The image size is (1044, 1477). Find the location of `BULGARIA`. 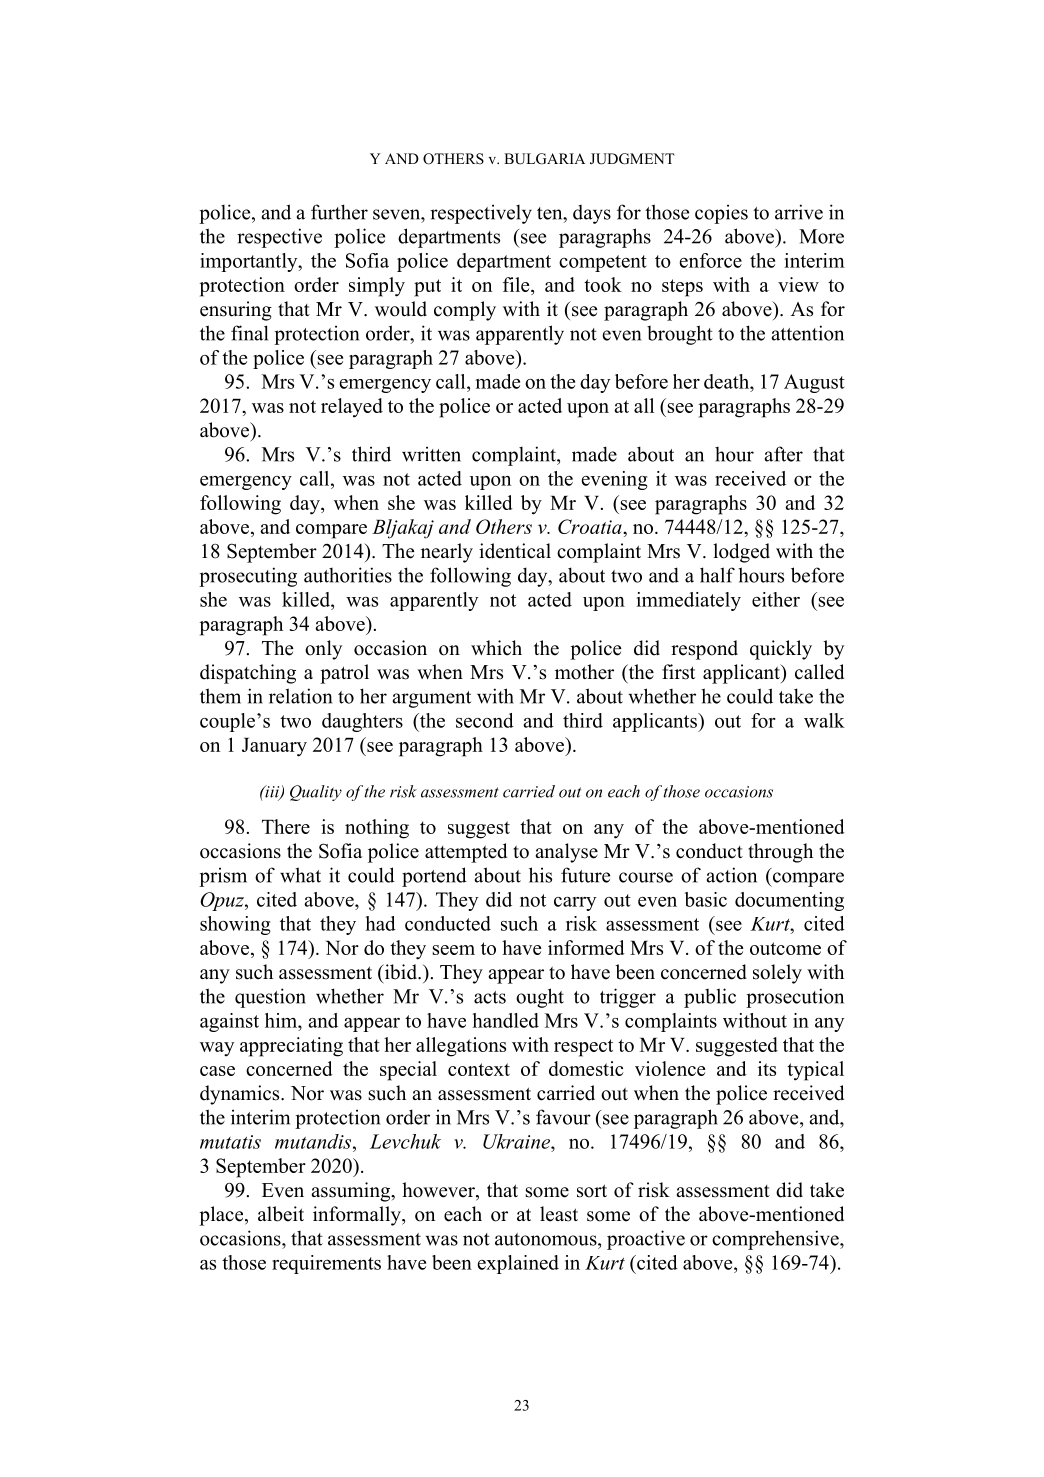

BULGARIA is located at coordinates (544, 159).
